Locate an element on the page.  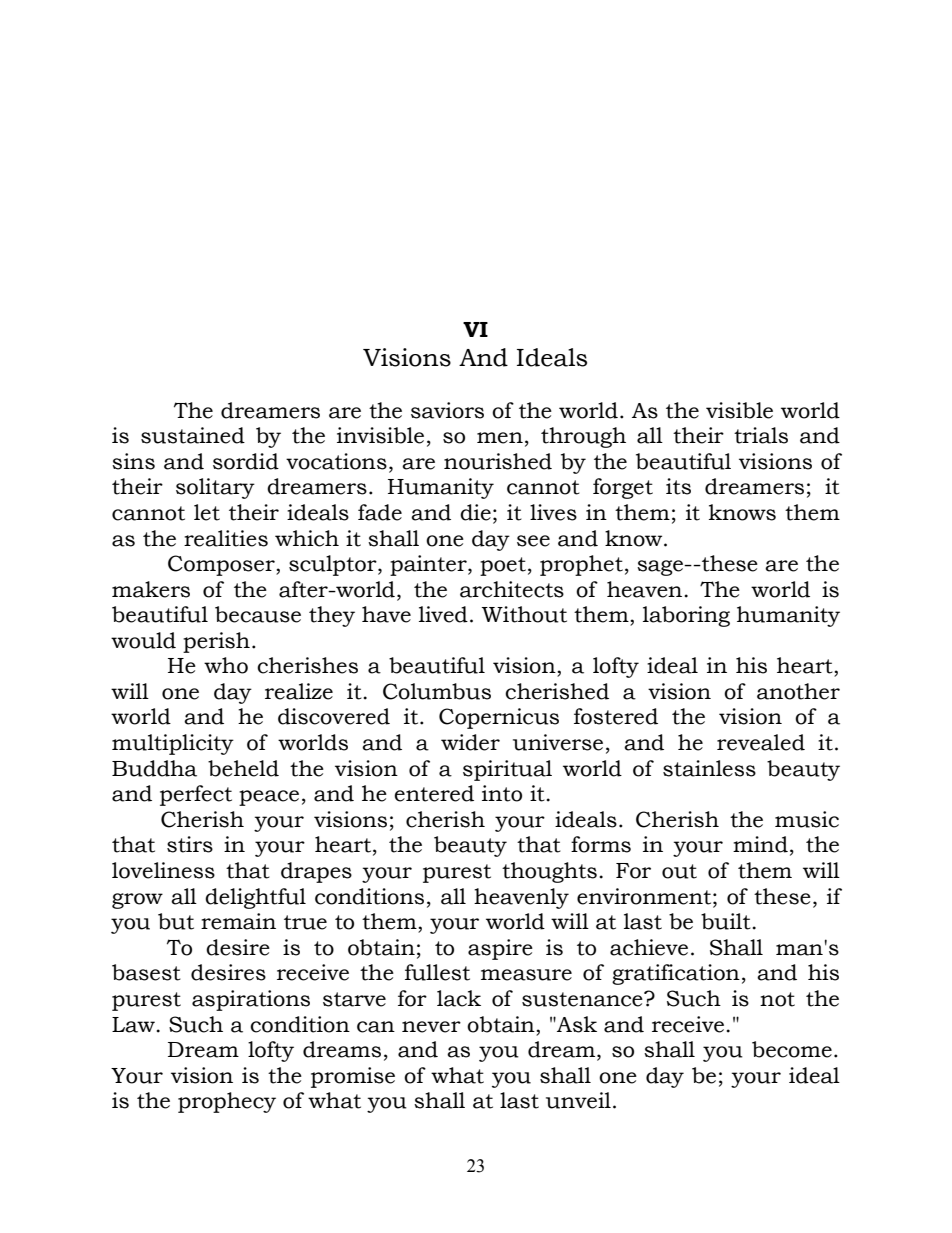
stirs is located at coordinates (190, 844).
